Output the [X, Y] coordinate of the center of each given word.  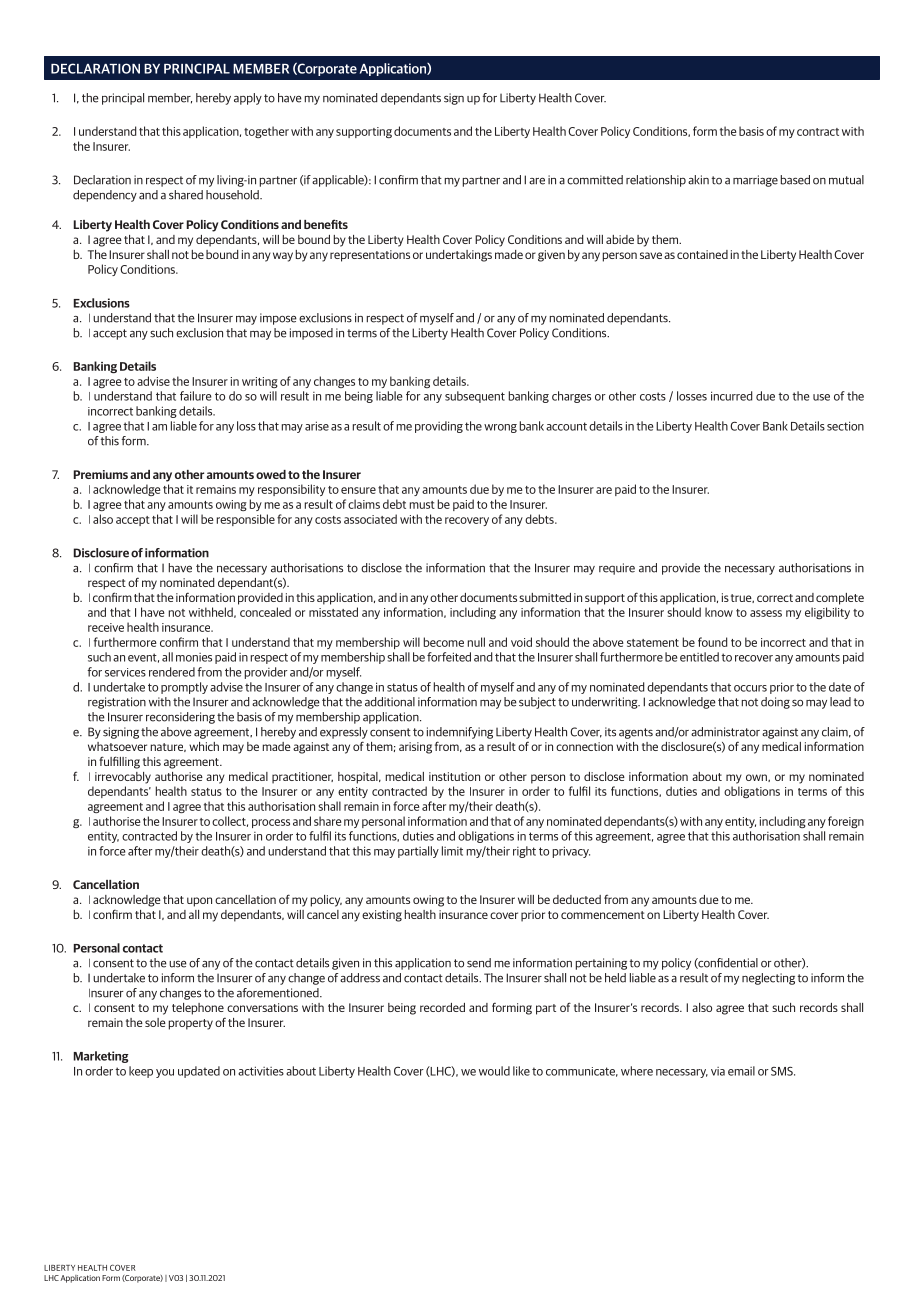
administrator [725, 732]
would [494, 1071]
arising [415, 748]
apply [248, 99]
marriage [755, 181]
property [191, 1024]
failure [195, 396]
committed [595, 180]
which [204, 746]
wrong [500, 428]
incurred [731, 396]
